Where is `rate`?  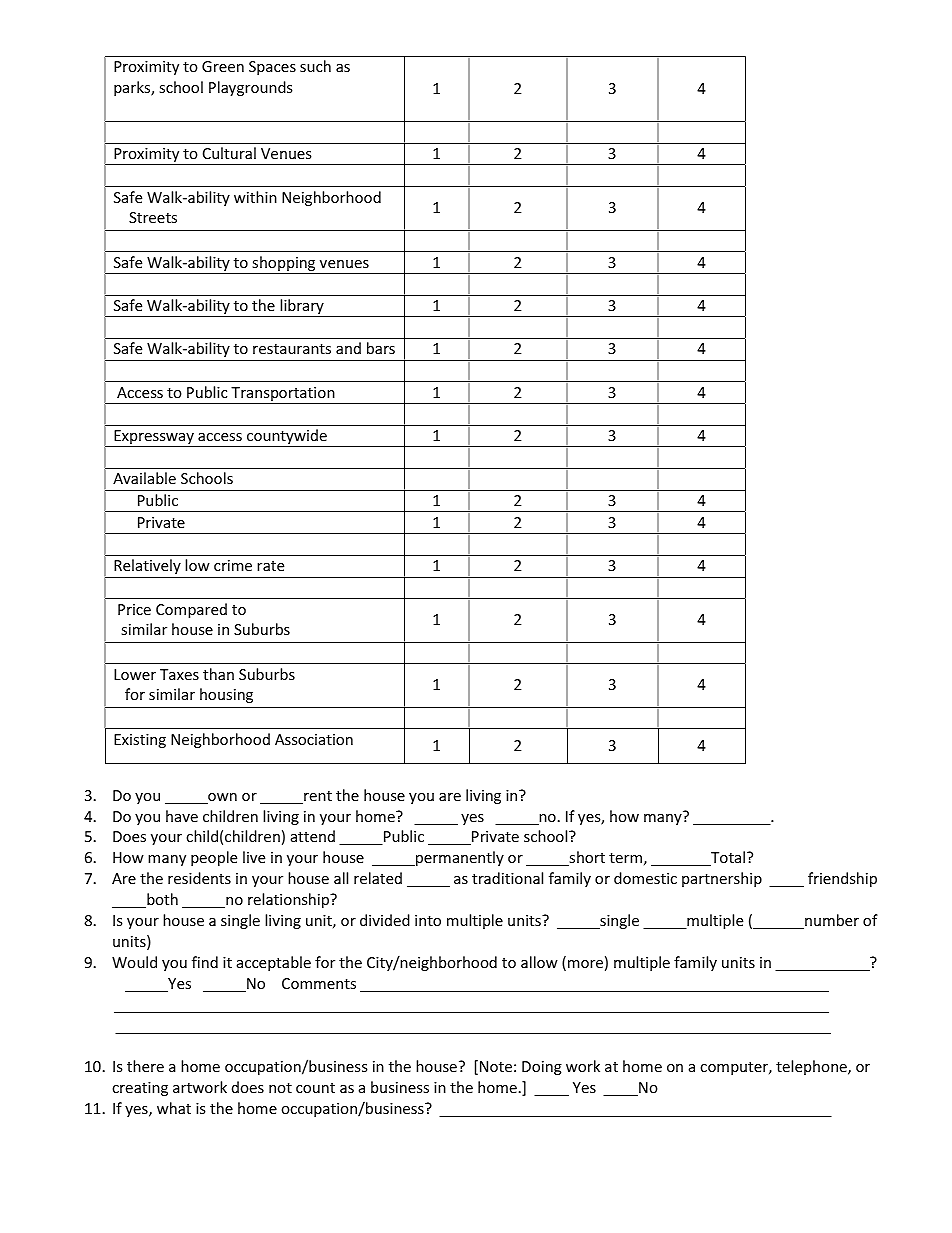
rate is located at coordinates (270, 566).
